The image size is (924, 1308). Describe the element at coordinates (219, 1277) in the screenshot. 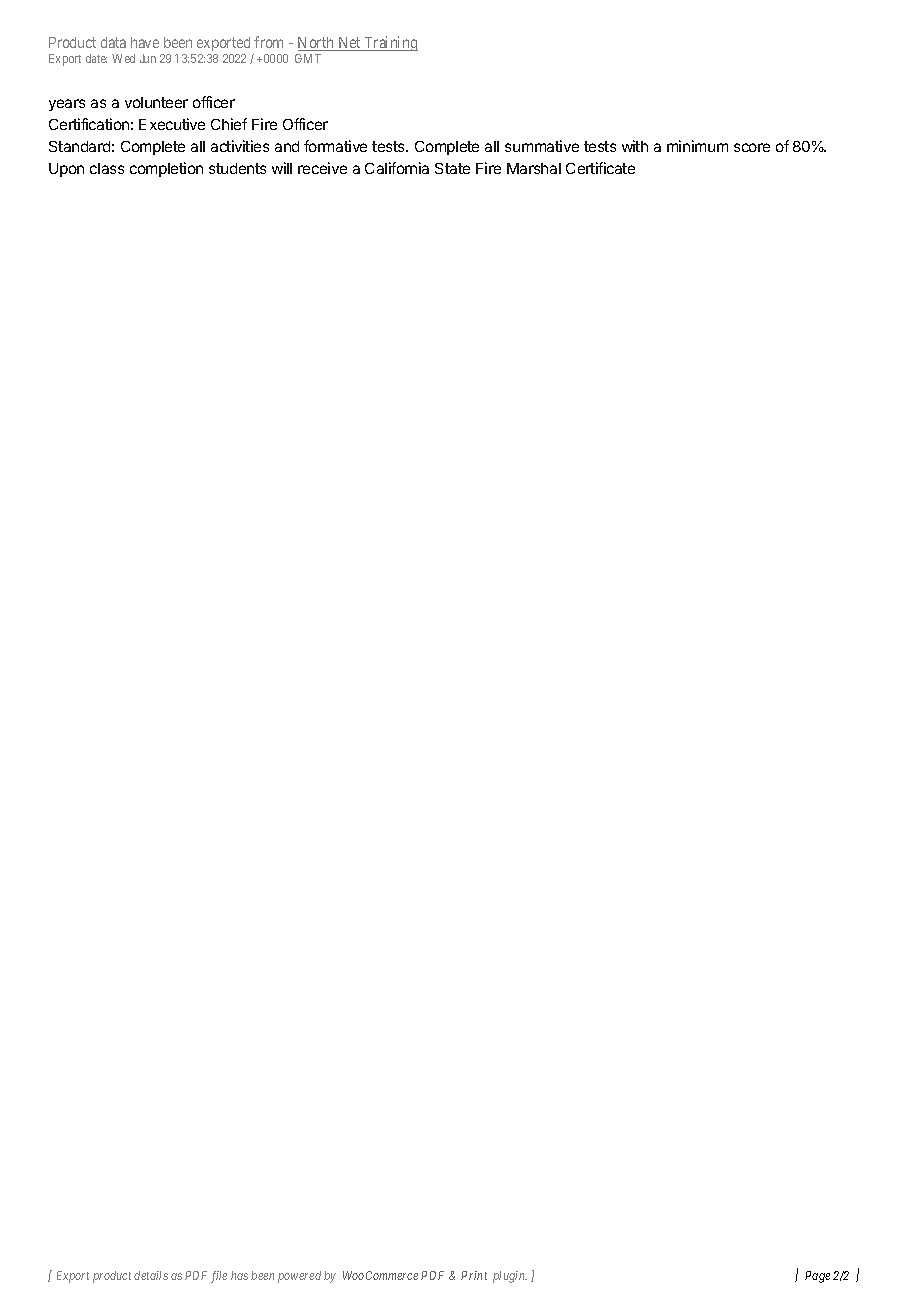

I see `file` at that location.
